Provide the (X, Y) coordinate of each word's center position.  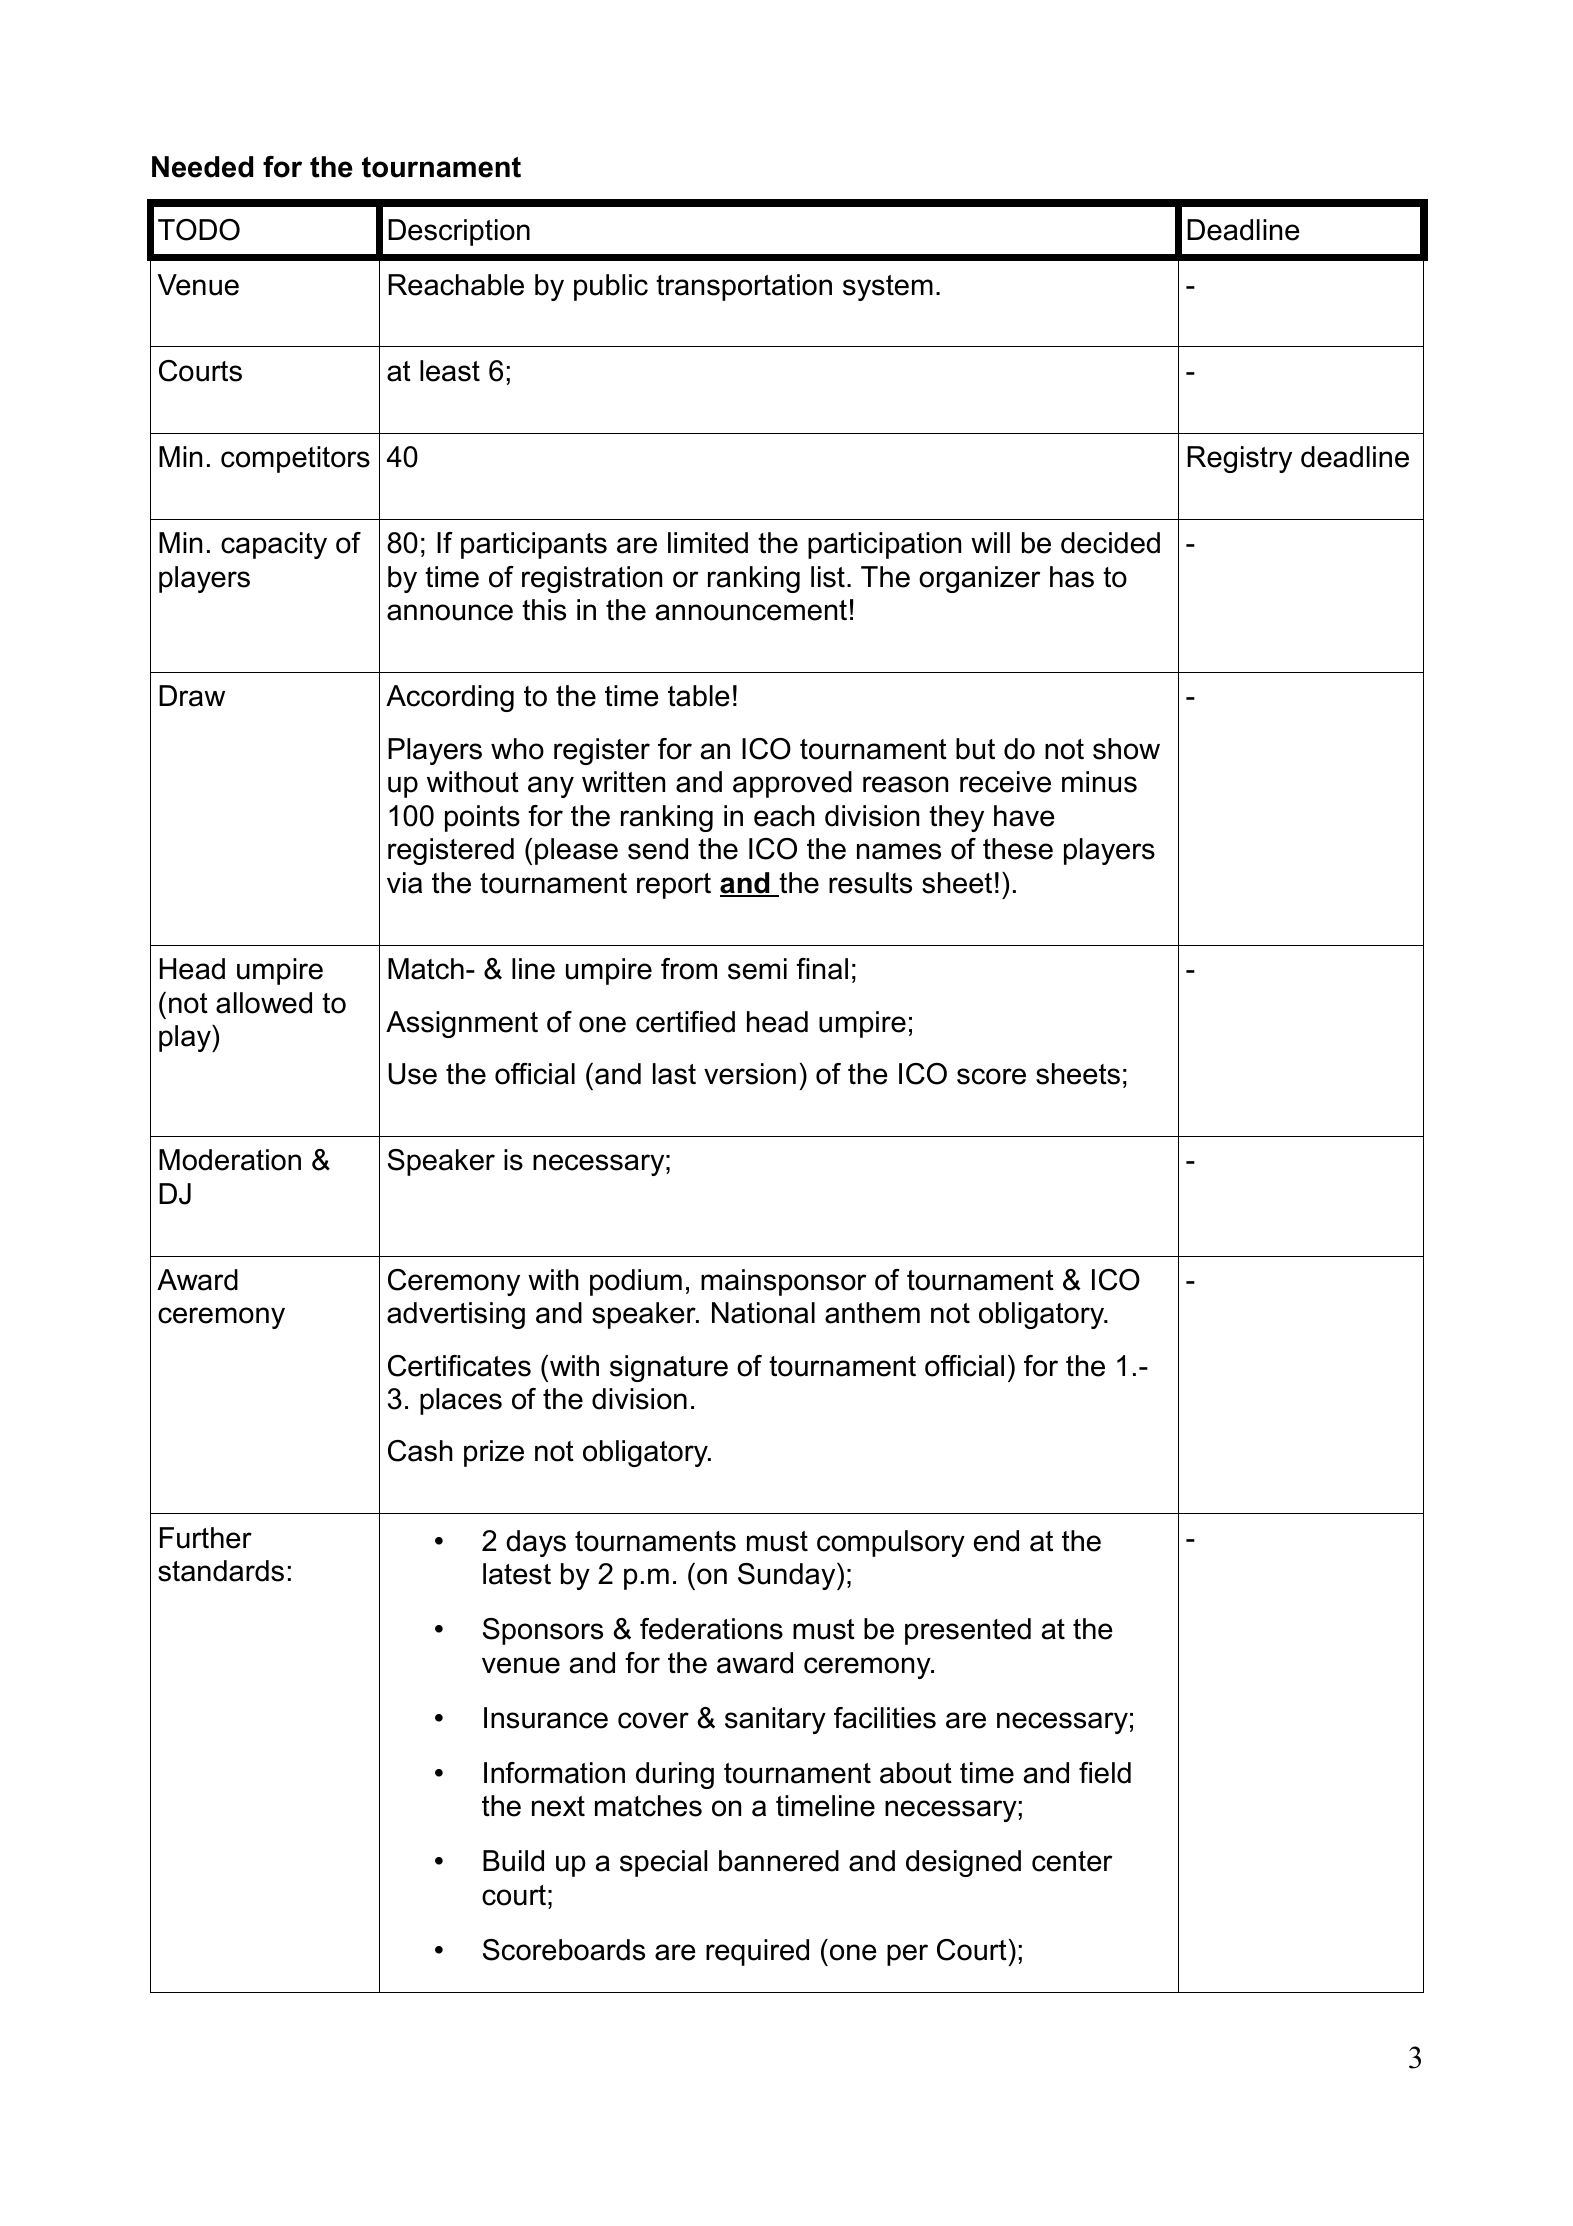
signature (669, 1368)
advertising (456, 1315)
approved (792, 784)
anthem (872, 1313)
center (1072, 1861)
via (404, 883)
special (663, 1863)
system (888, 288)
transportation (744, 287)
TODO (199, 230)
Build (513, 1861)
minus (1099, 782)
